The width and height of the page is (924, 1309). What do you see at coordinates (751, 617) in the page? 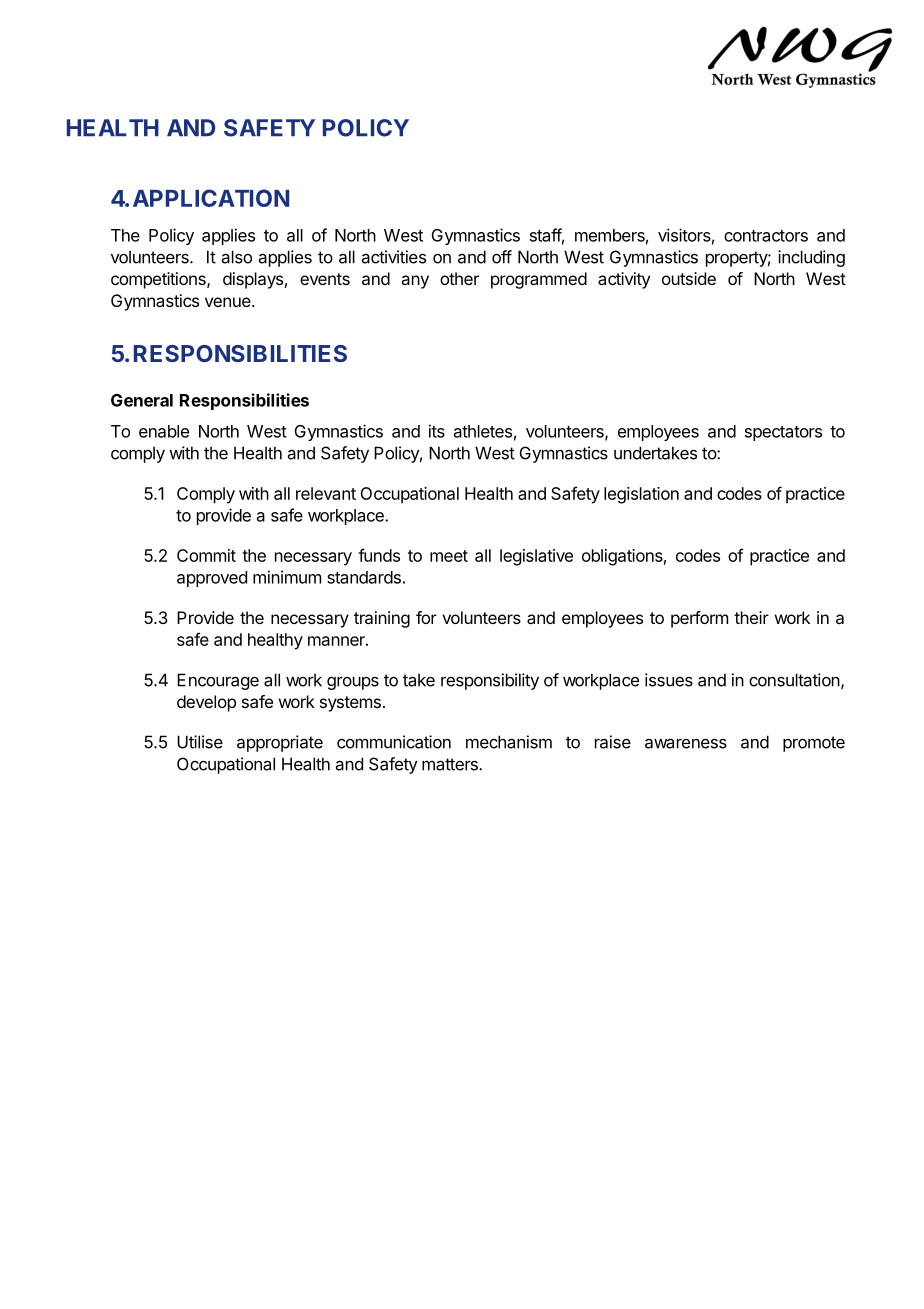
I see `their` at bounding box center [751, 617].
